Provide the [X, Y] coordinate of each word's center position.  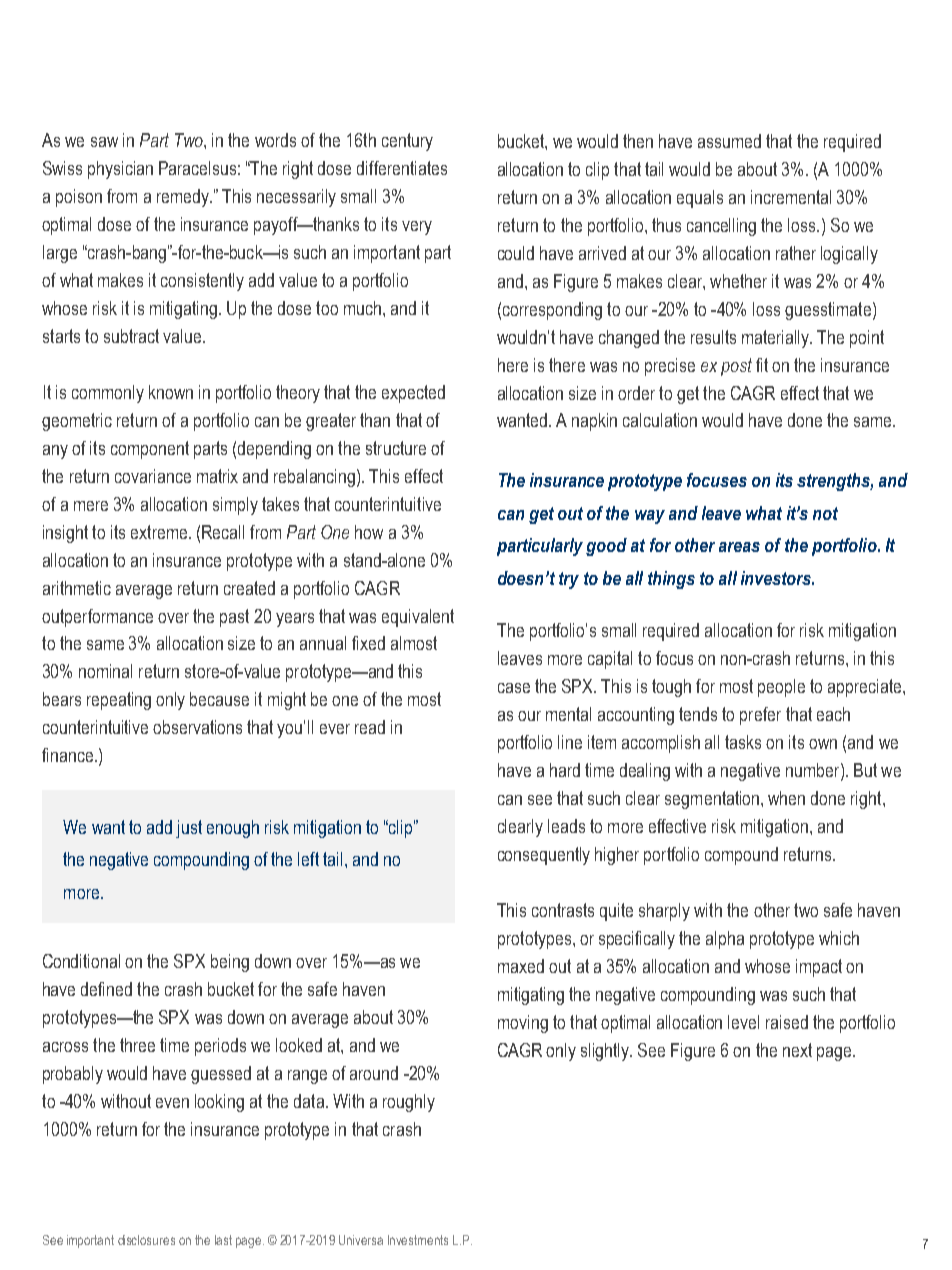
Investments [418, 1240]
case [514, 688]
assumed [729, 141]
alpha [725, 940]
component [150, 450]
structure [396, 448]
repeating [119, 701]
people [781, 688]
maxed [521, 966]
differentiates [402, 168]
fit [762, 365]
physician [120, 170]
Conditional [81, 961]
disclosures [146, 1240]
